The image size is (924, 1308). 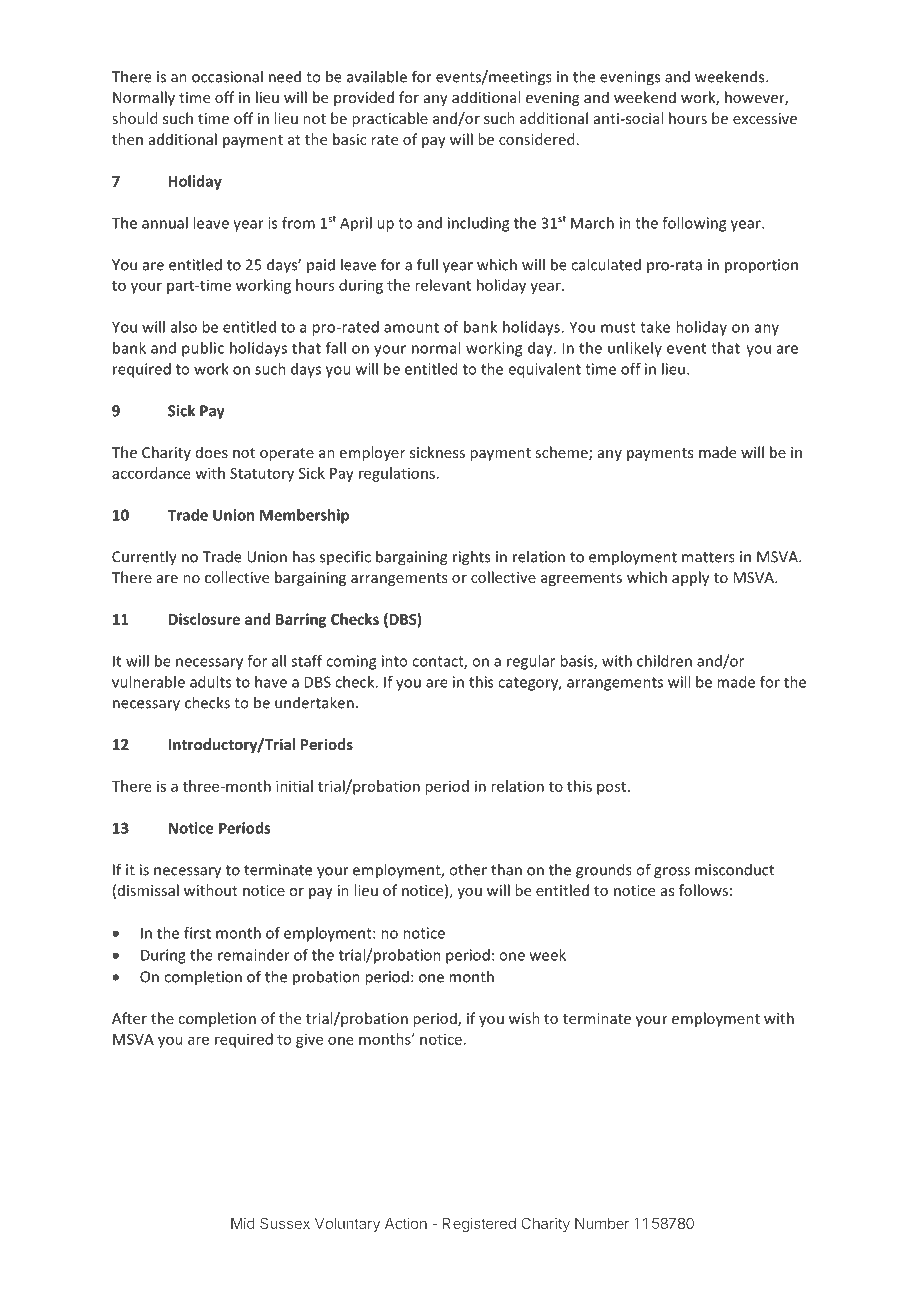 What do you see at coordinates (227, 76) in the screenshot?
I see `occasional` at bounding box center [227, 76].
